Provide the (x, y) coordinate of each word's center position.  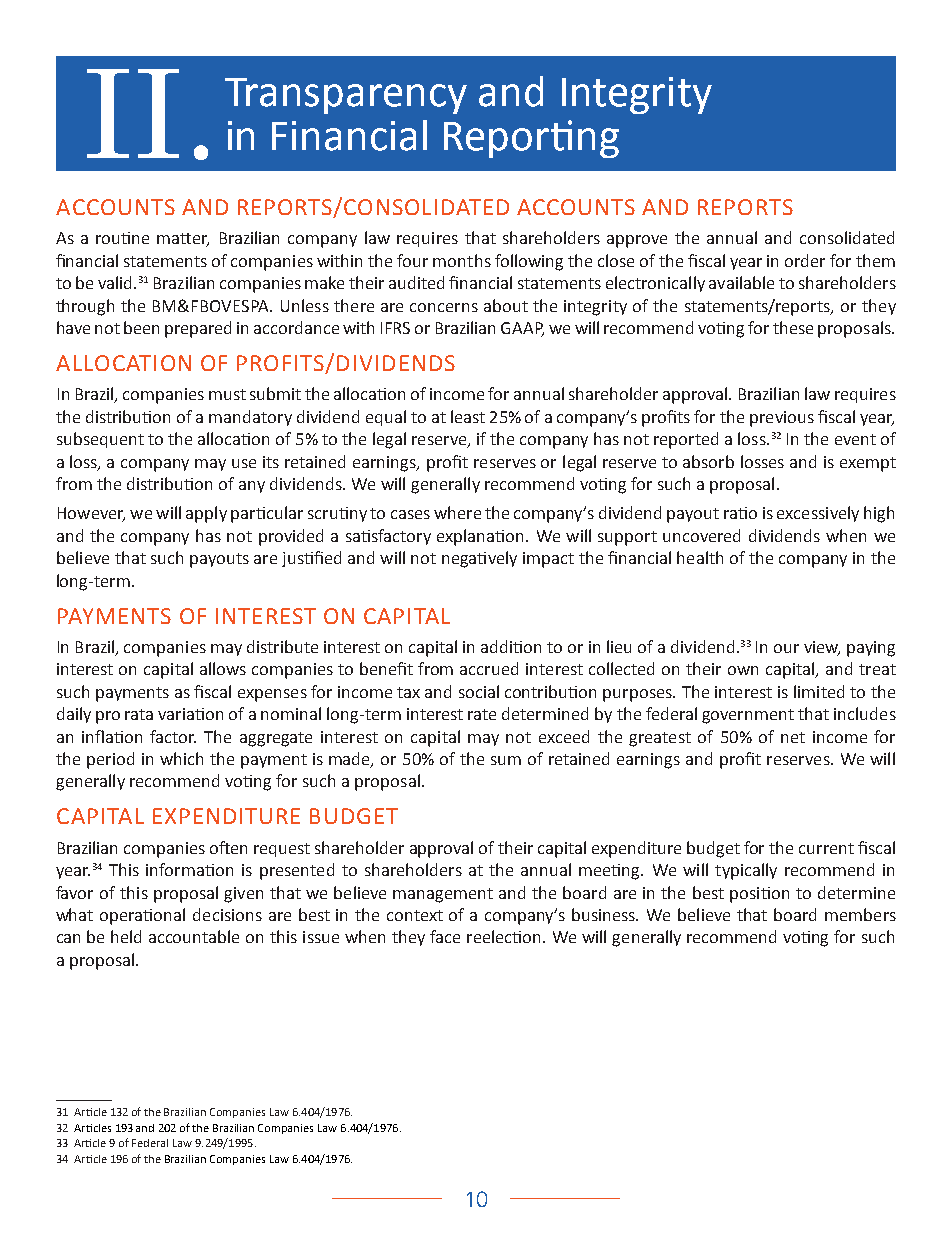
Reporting (531, 139)
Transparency (346, 96)
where (457, 512)
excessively (818, 514)
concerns (444, 307)
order (805, 260)
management (443, 895)
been (141, 327)
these (793, 327)
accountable (194, 936)
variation (190, 714)
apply (206, 514)
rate (482, 714)
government (748, 716)
